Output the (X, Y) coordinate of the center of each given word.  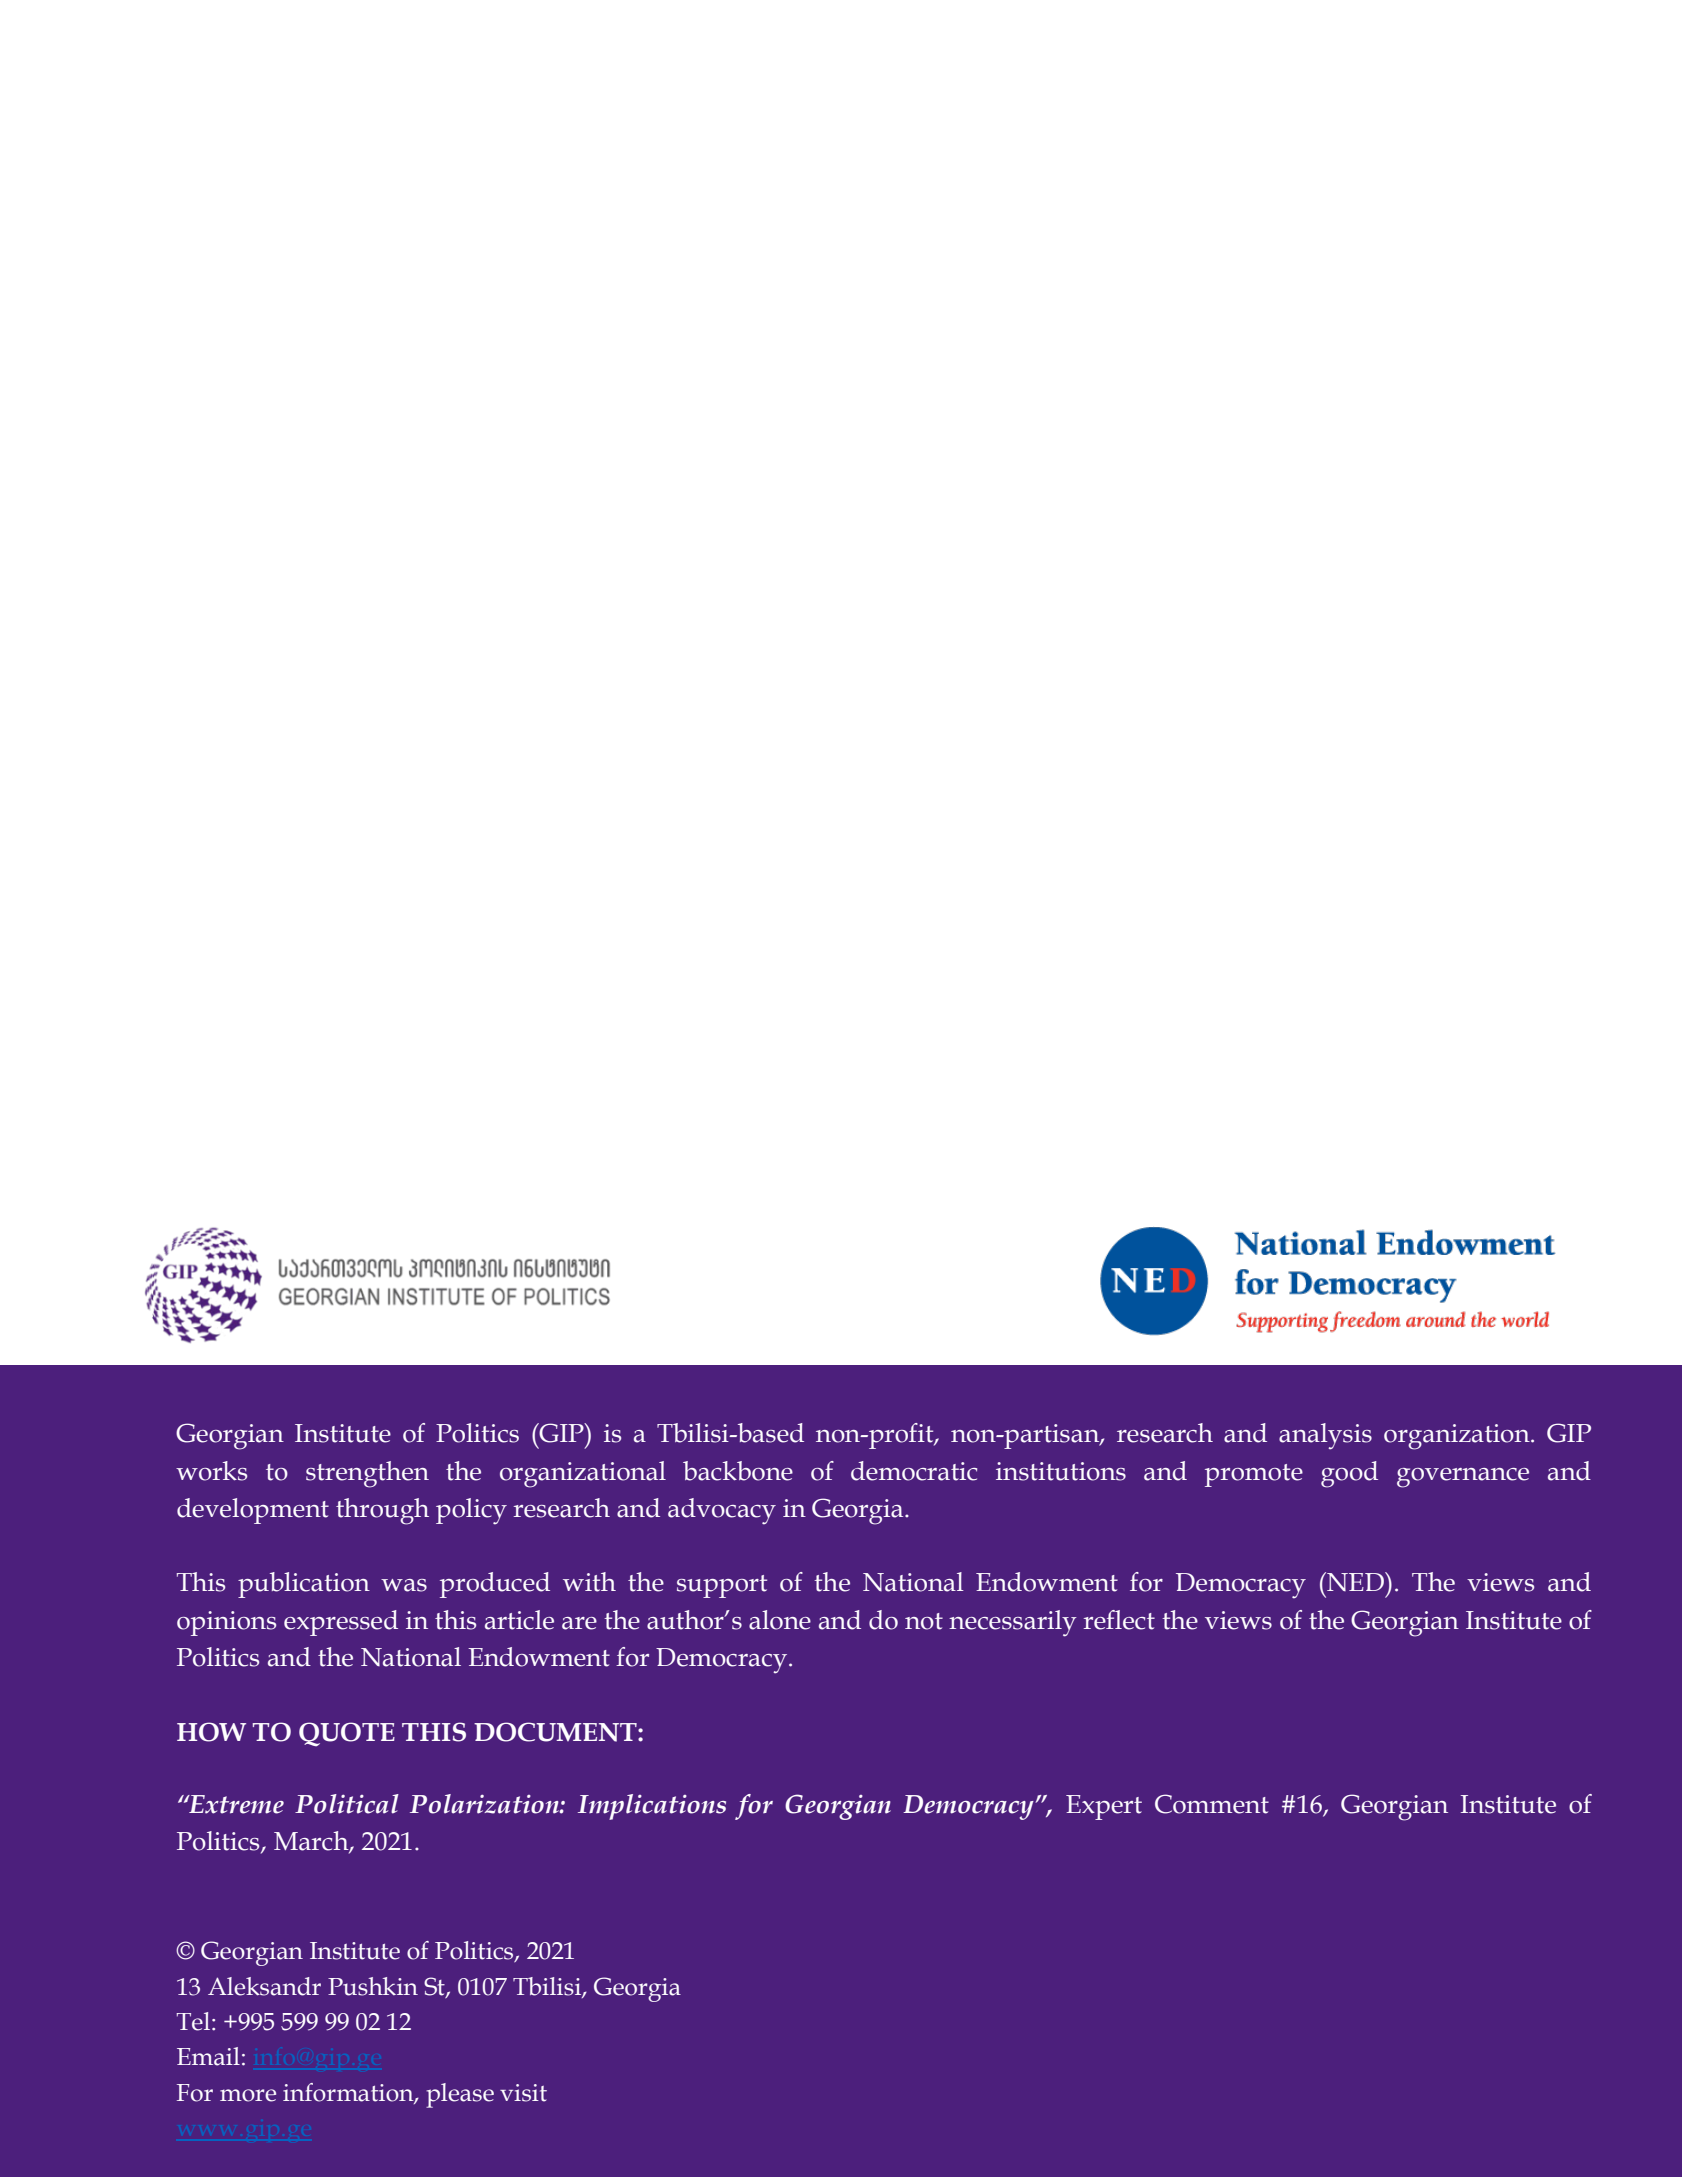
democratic (914, 1471)
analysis (1325, 1436)
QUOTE (347, 1734)
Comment (1212, 1804)
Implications (652, 1807)
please (460, 2095)
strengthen (367, 1474)
